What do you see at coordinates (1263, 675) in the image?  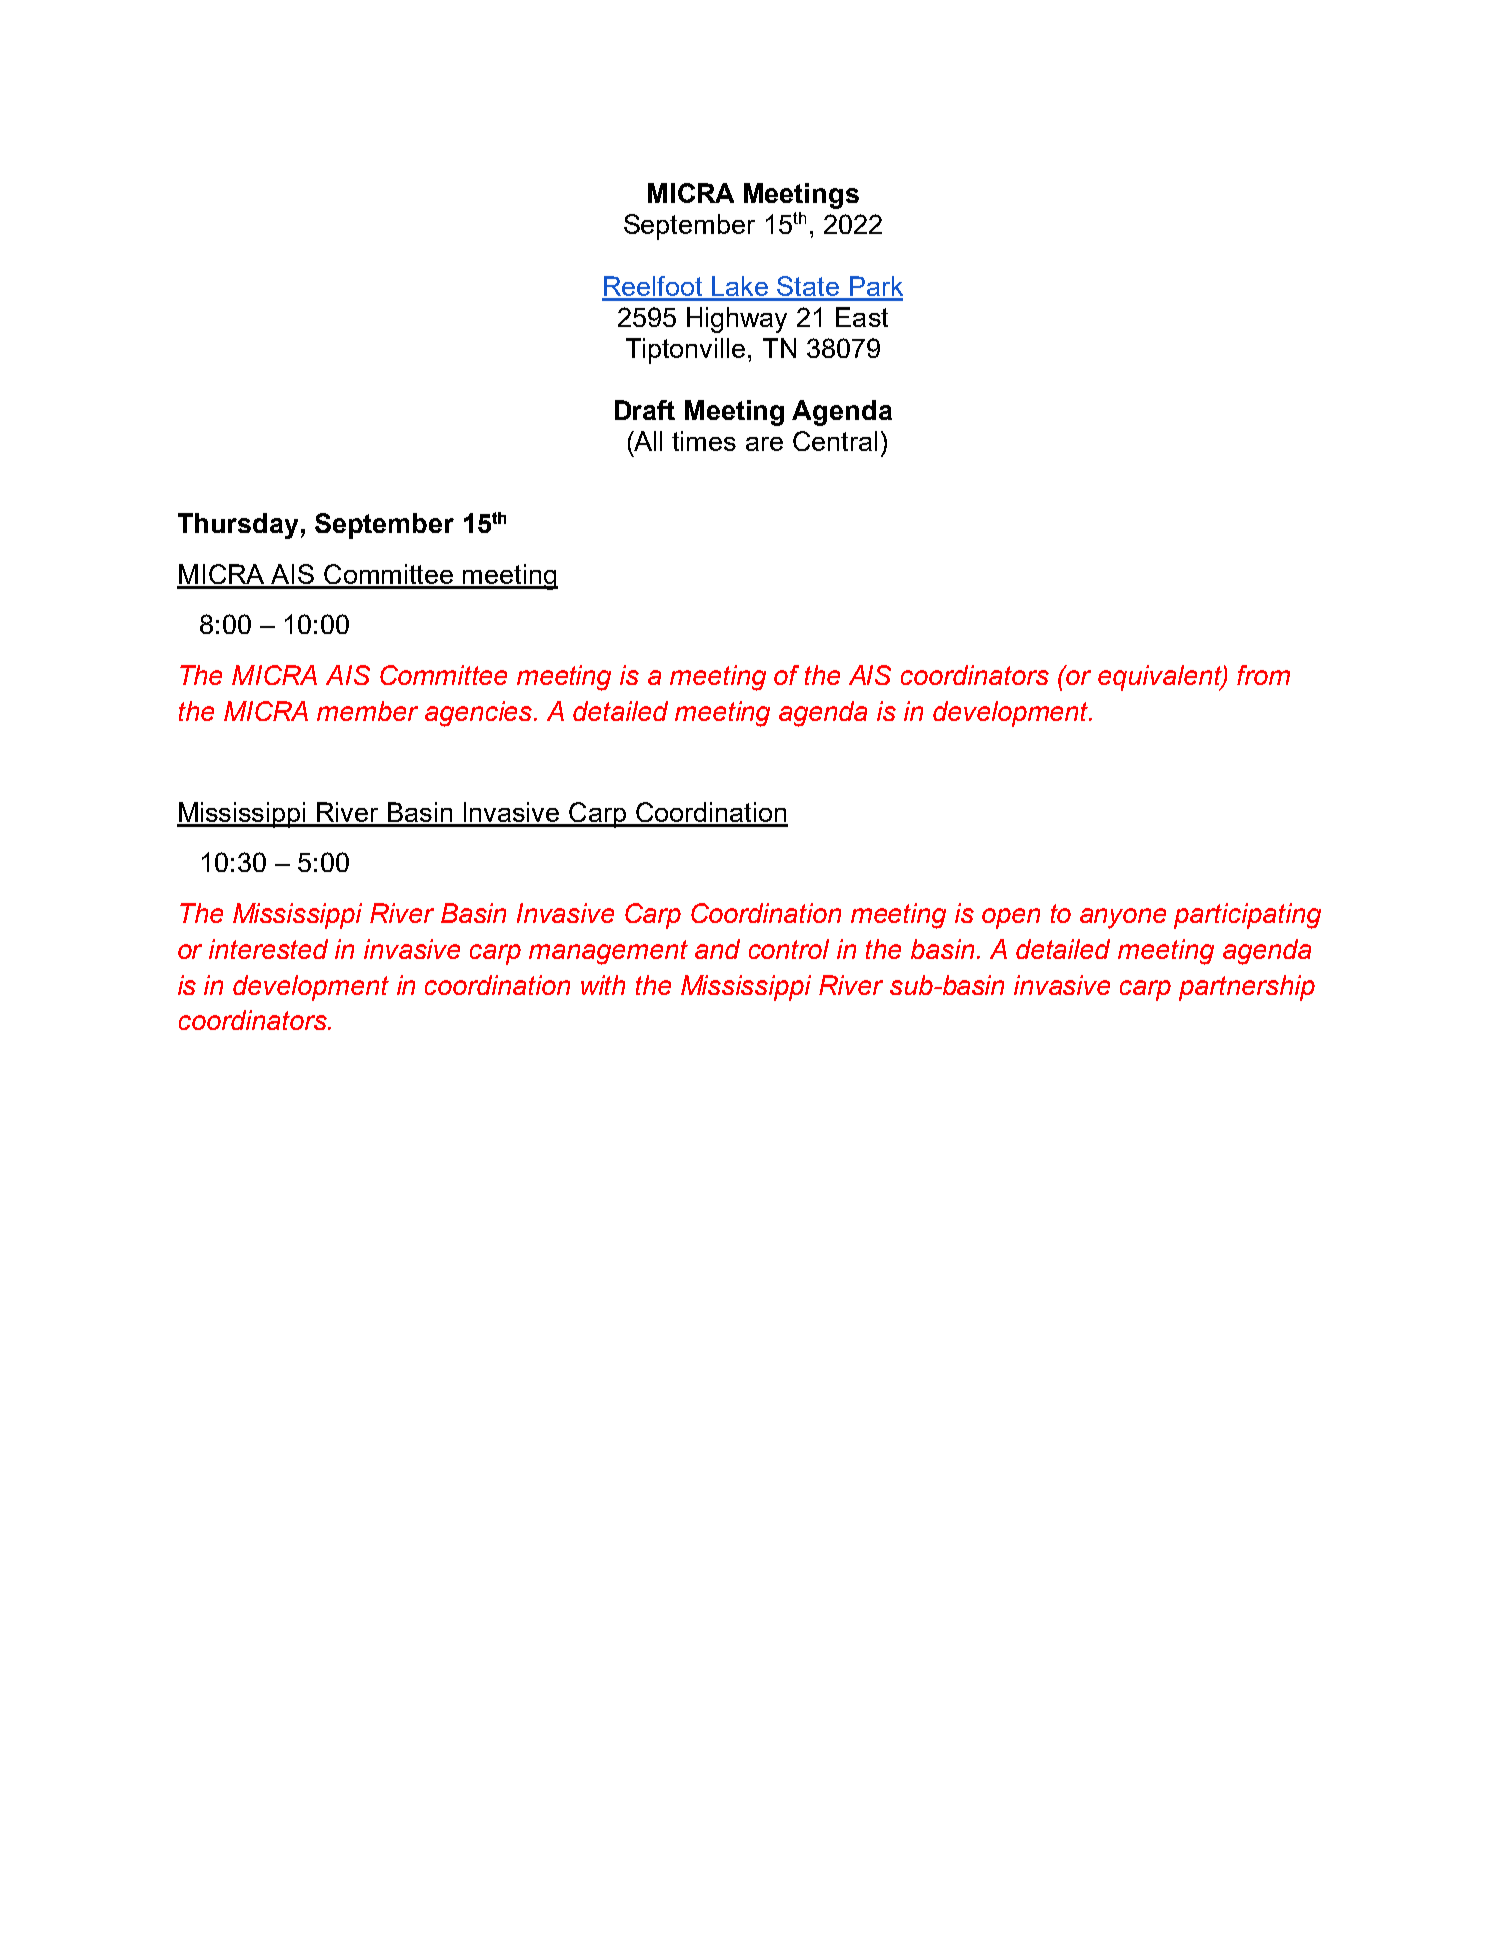 I see `from` at bounding box center [1263, 675].
